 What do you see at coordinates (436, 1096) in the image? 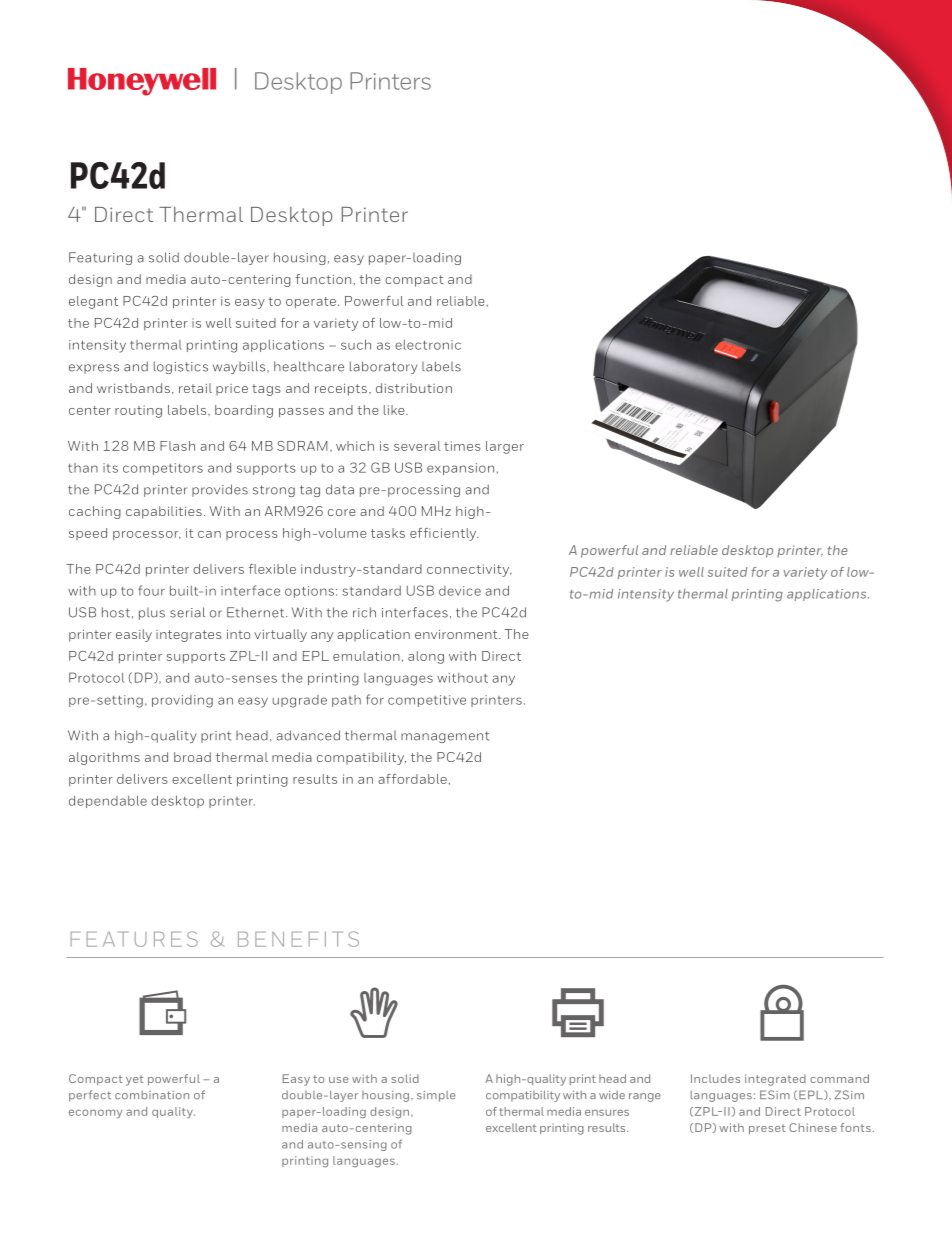
I see `simple` at bounding box center [436, 1096].
